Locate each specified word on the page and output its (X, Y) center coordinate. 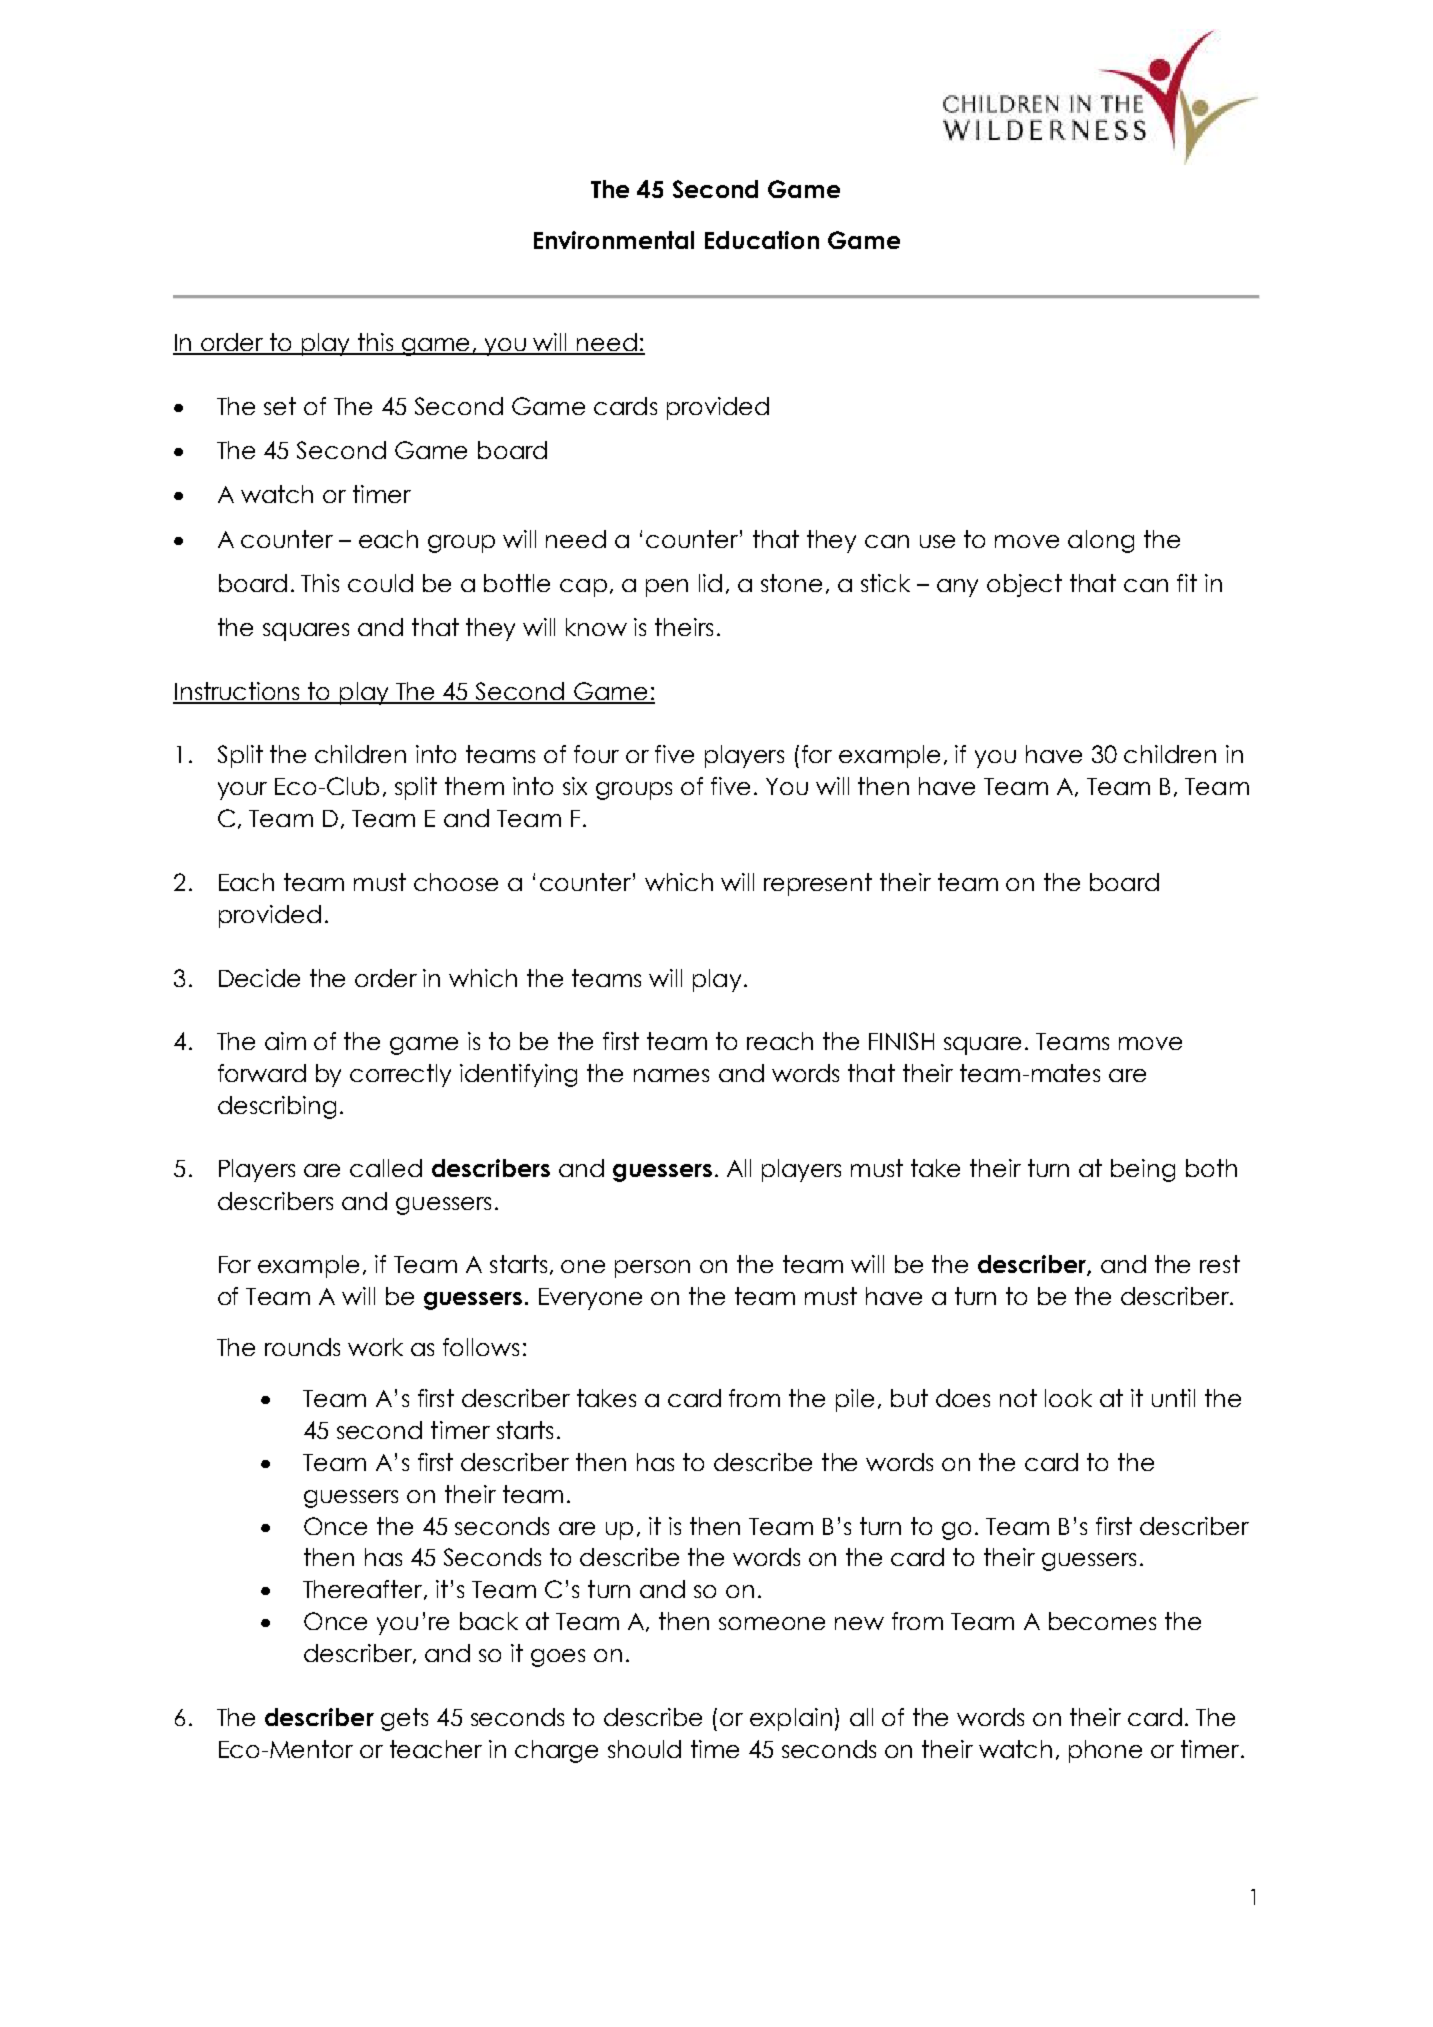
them (474, 786)
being (1143, 1170)
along (1101, 541)
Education (762, 240)
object (1024, 585)
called (386, 1168)
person (652, 1269)
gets (404, 1719)
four (596, 754)
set (280, 406)
